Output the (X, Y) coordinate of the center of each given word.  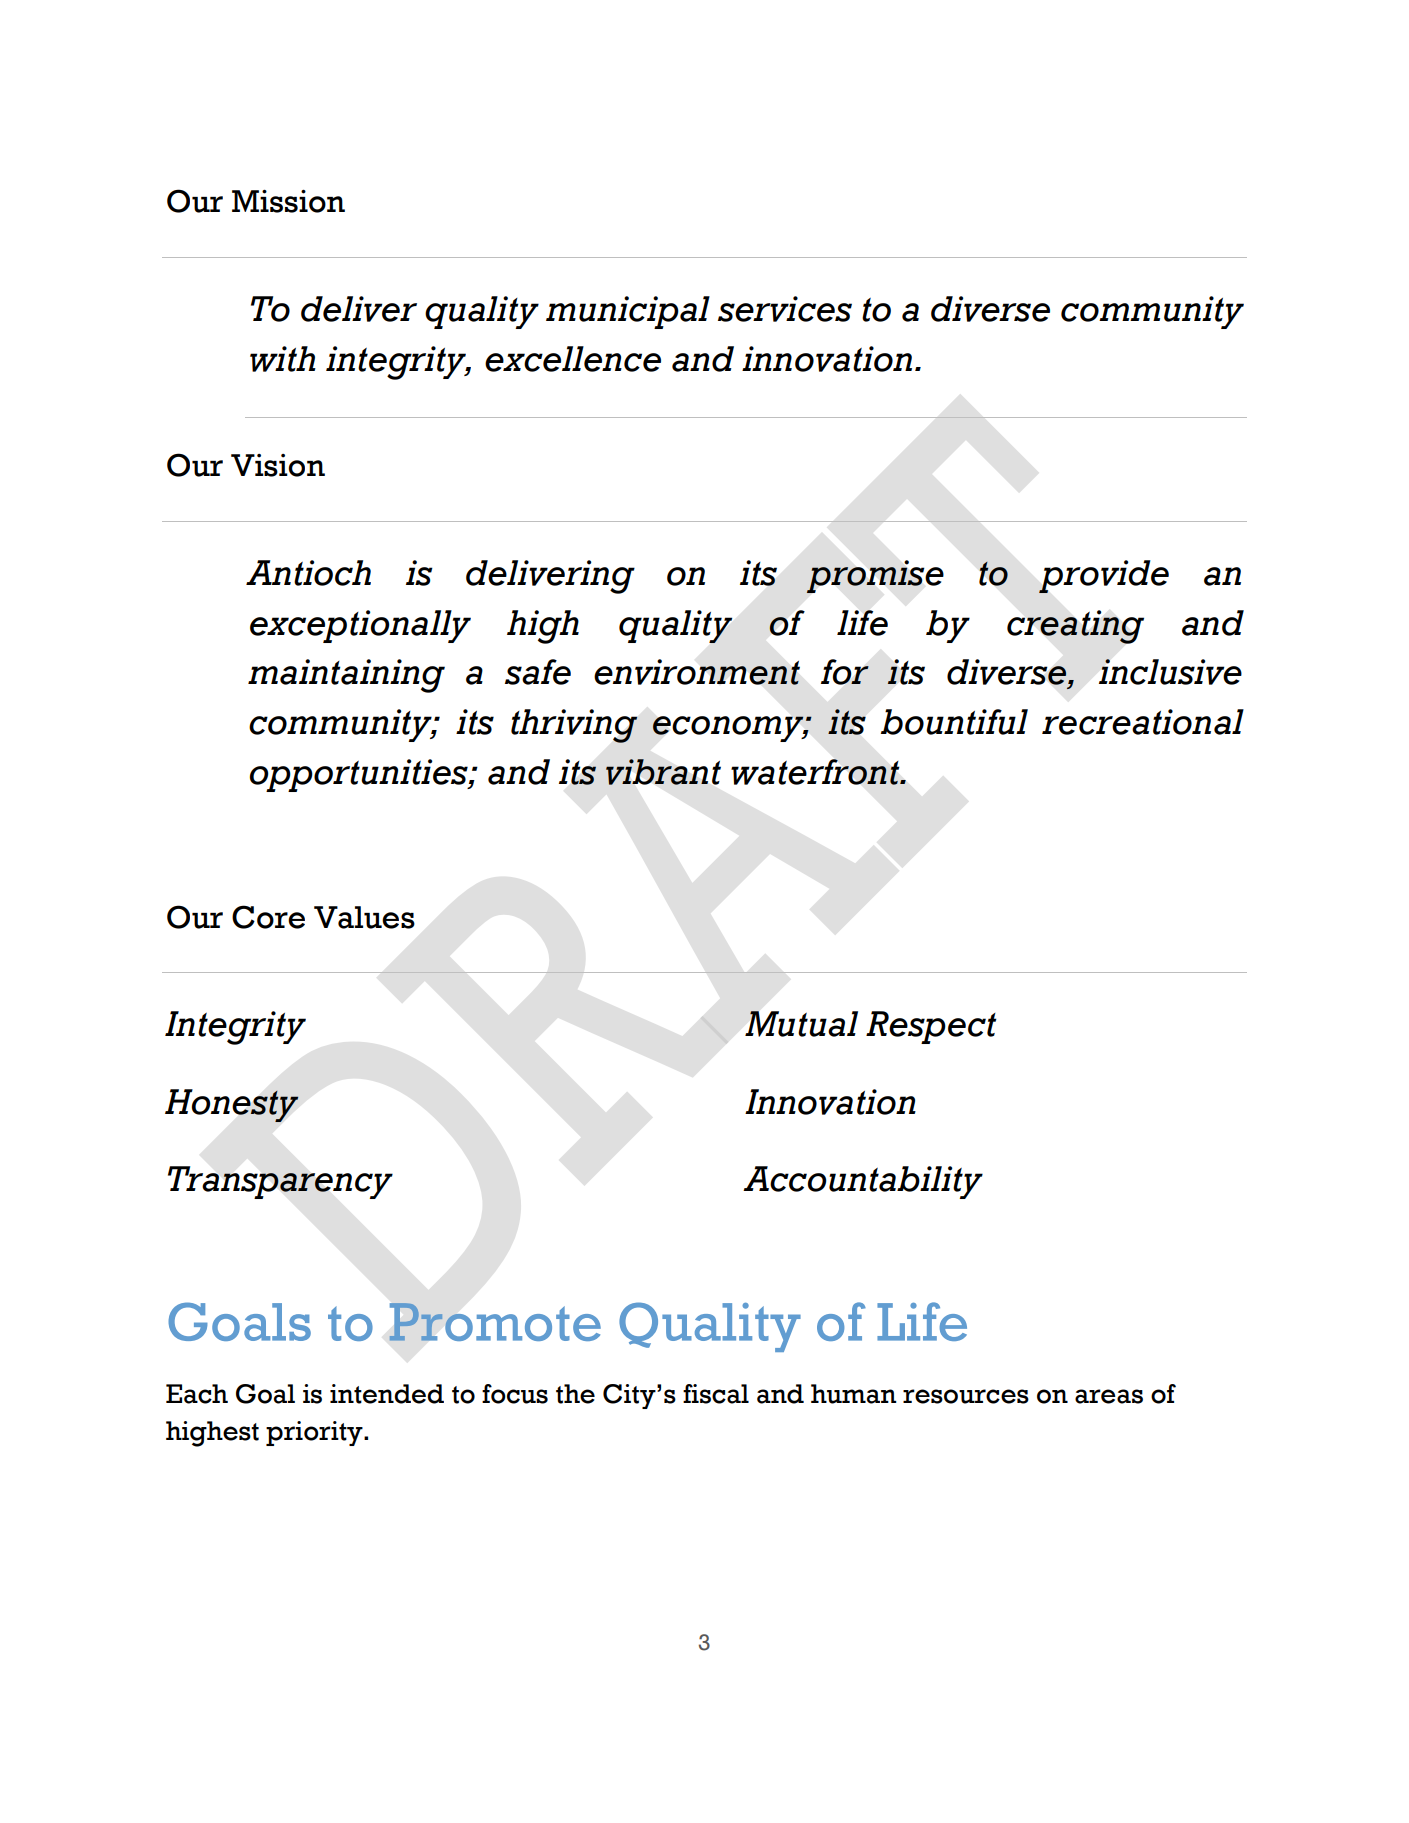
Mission (288, 201)
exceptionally (360, 626)
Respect (931, 1027)
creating (1075, 627)
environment (697, 672)
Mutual (801, 1024)
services (785, 309)
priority (315, 1433)
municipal (628, 312)
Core (268, 917)
